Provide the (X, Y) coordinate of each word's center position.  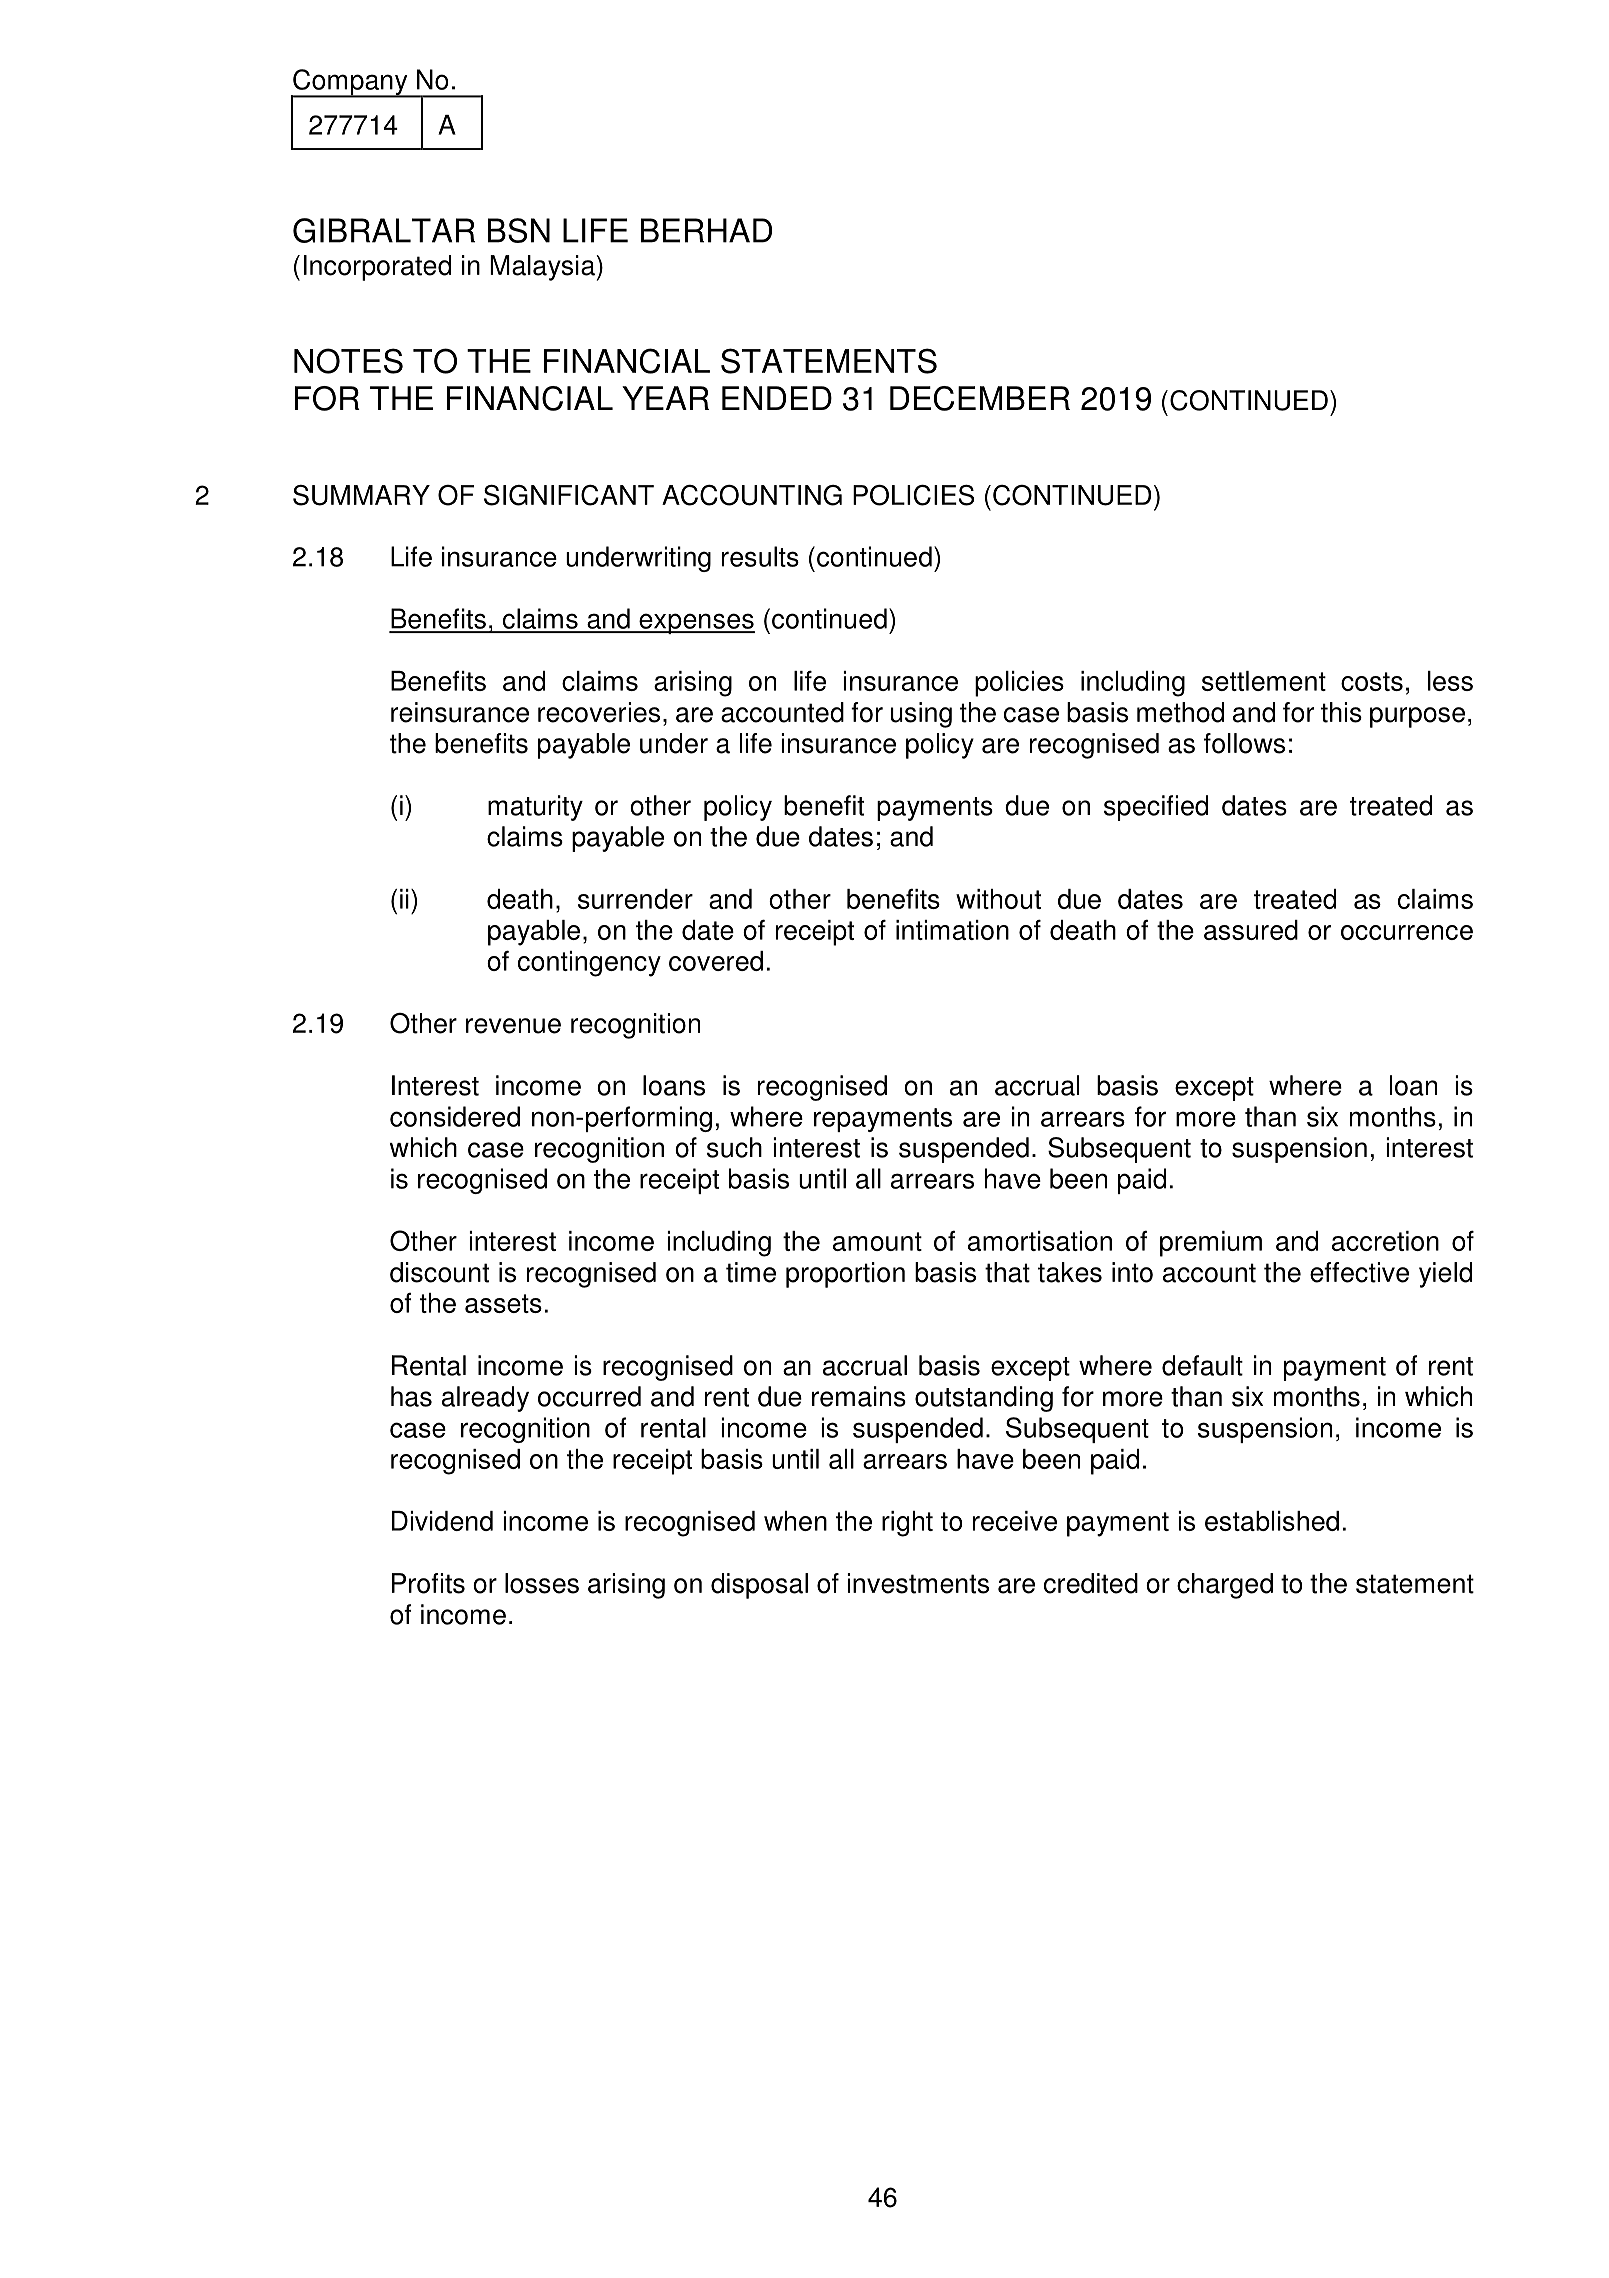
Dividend (442, 1521)
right (907, 1524)
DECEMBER (980, 398)
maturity (535, 808)
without (998, 899)
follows (1244, 743)
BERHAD (706, 230)
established (1272, 1521)
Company (350, 83)
